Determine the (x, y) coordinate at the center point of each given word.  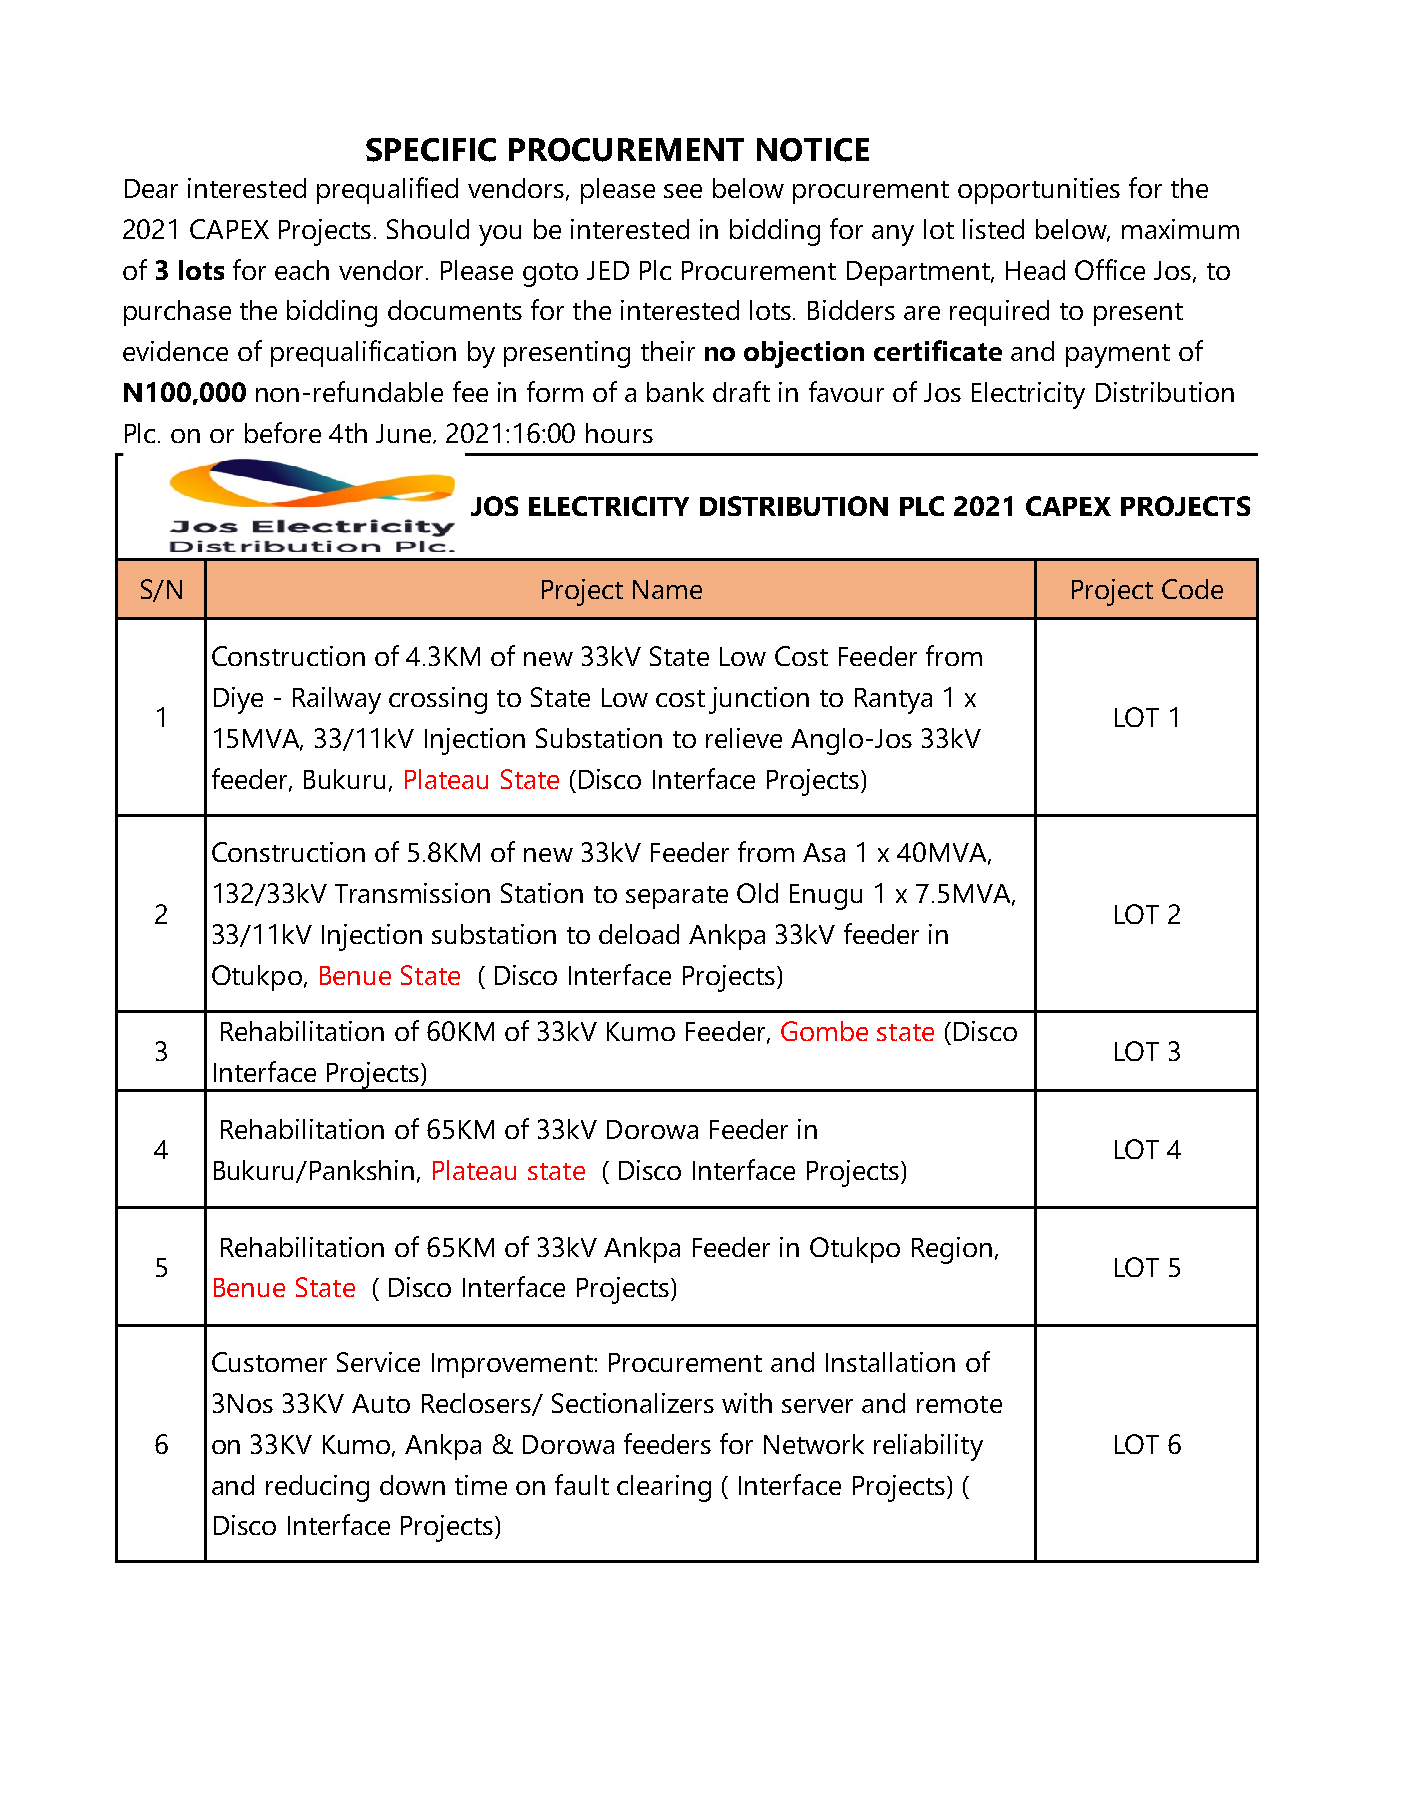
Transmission (412, 893)
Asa (824, 852)
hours (619, 433)
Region (952, 1250)
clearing (664, 1488)
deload (639, 934)
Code (1192, 589)
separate (677, 897)
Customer (269, 1362)
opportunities (1039, 191)
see (683, 191)
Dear (151, 188)
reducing (317, 1488)
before (283, 432)
